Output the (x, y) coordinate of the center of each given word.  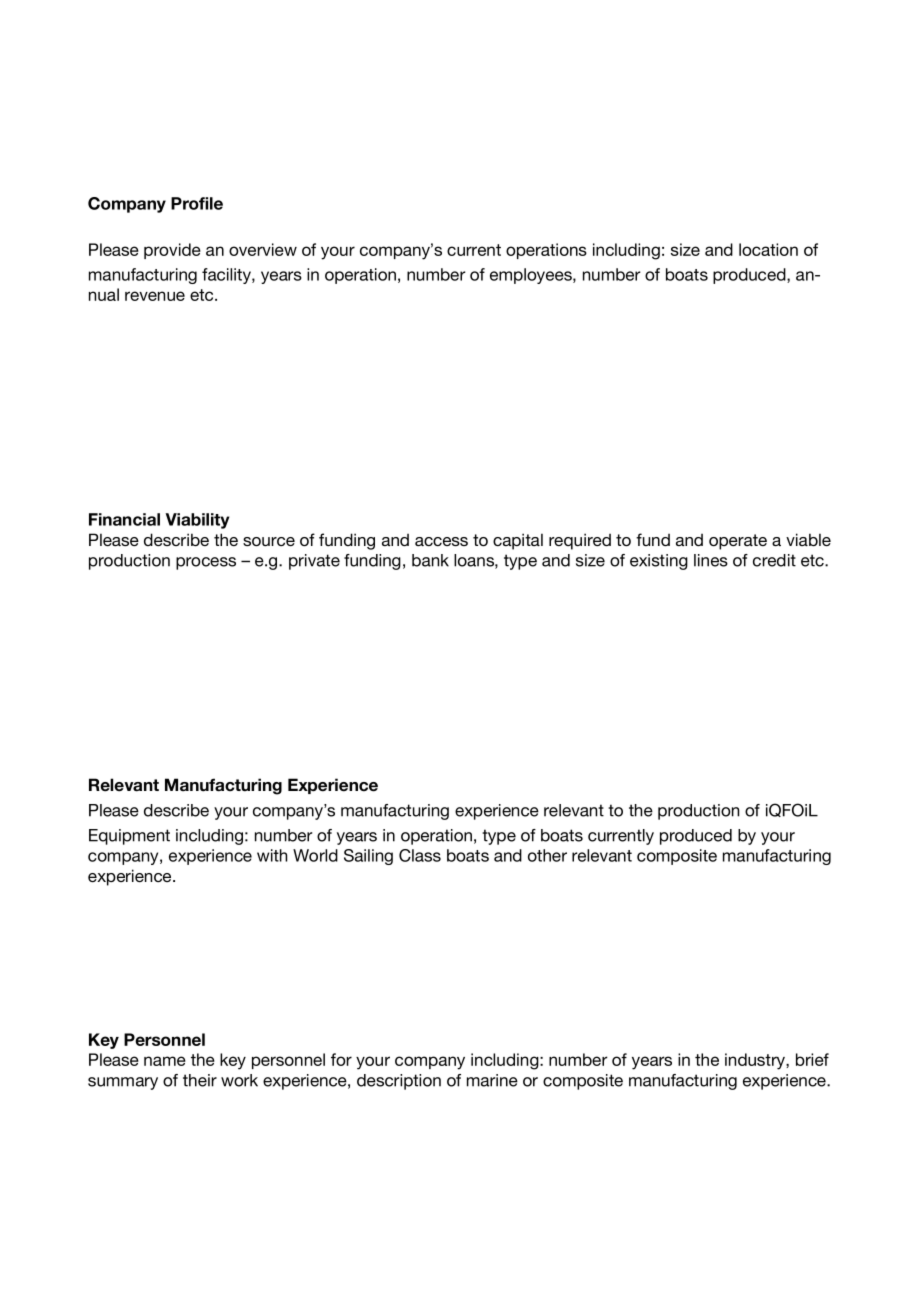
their (200, 1080)
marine (492, 1080)
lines (711, 560)
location (768, 249)
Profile (197, 203)
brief (812, 1059)
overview (263, 249)
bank (430, 560)
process (206, 563)
